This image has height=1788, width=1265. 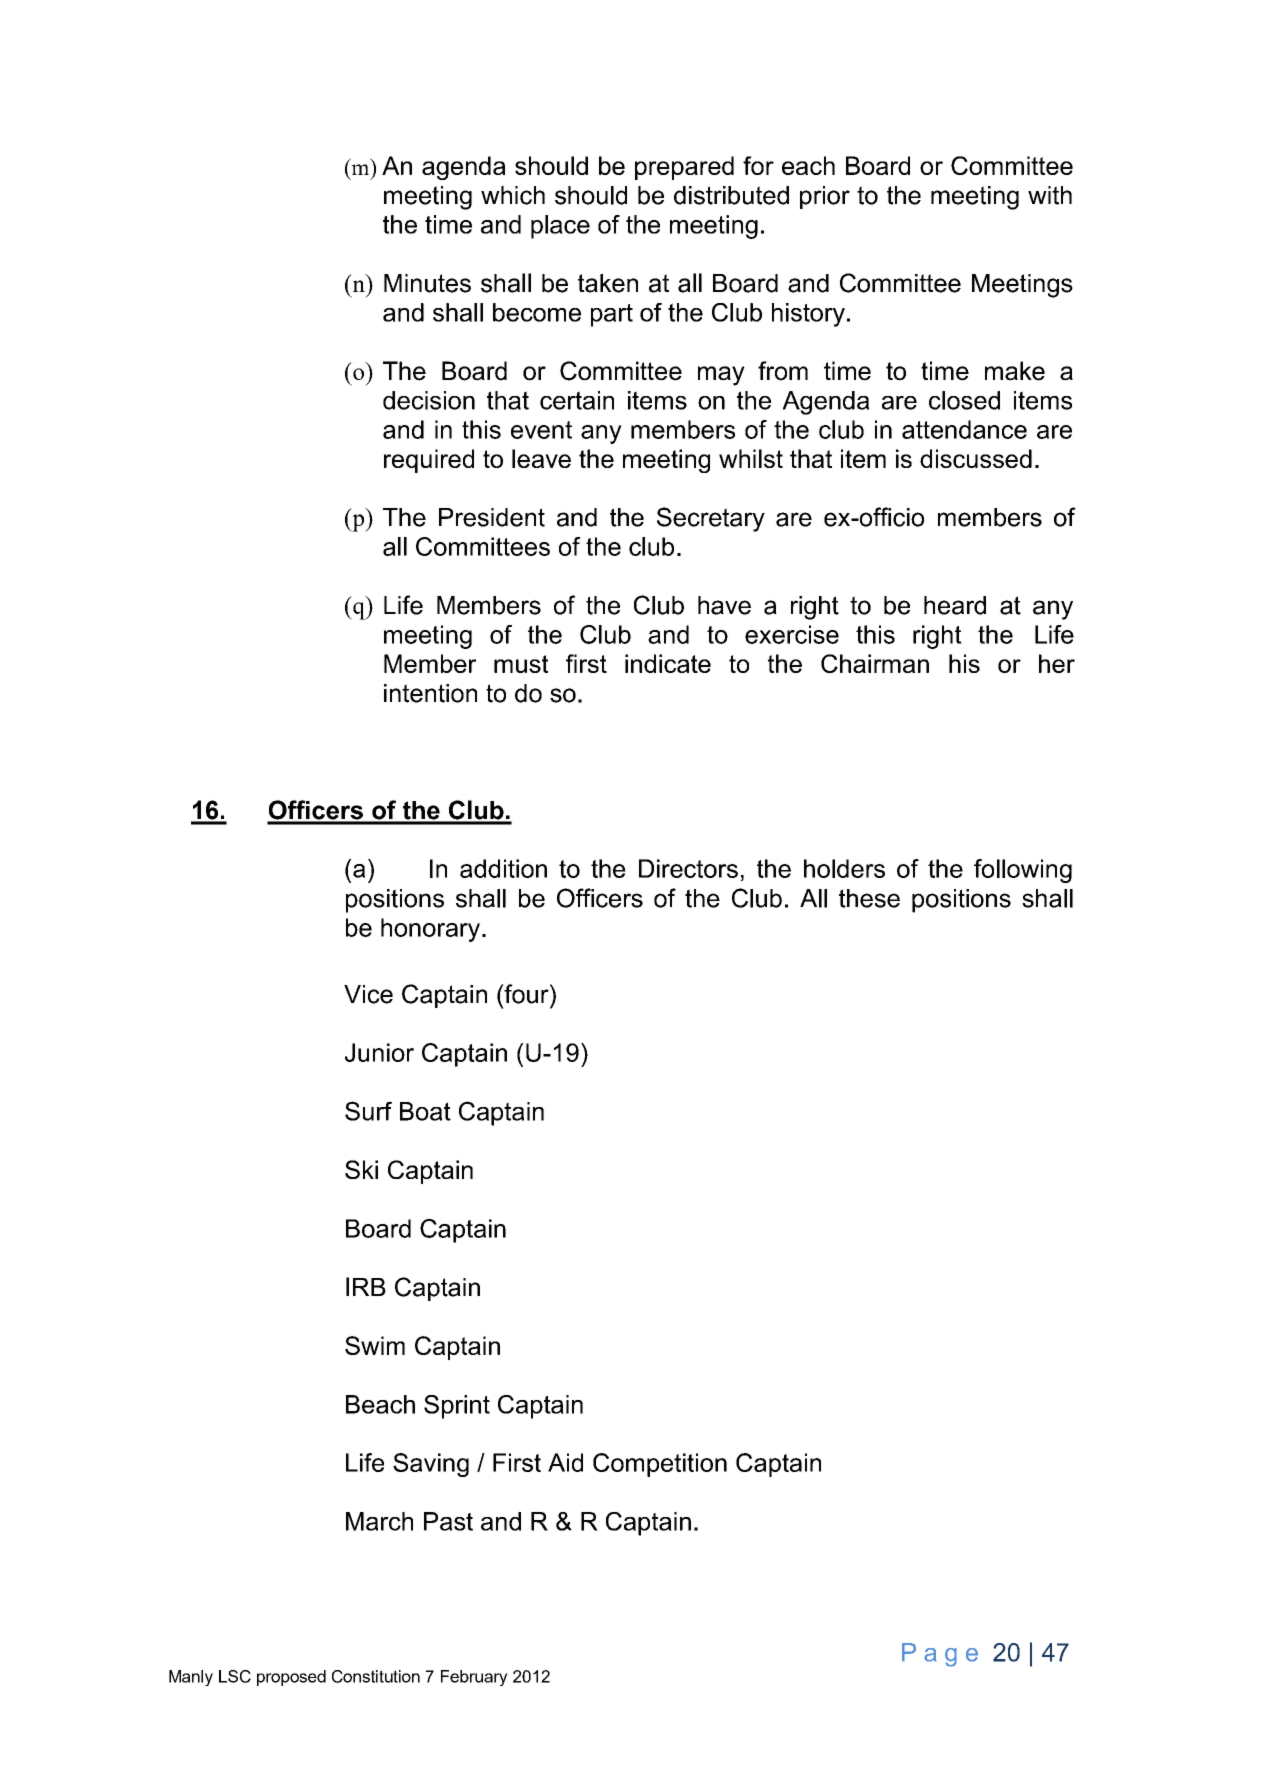 I want to click on with, so click(x=1050, y=195).
